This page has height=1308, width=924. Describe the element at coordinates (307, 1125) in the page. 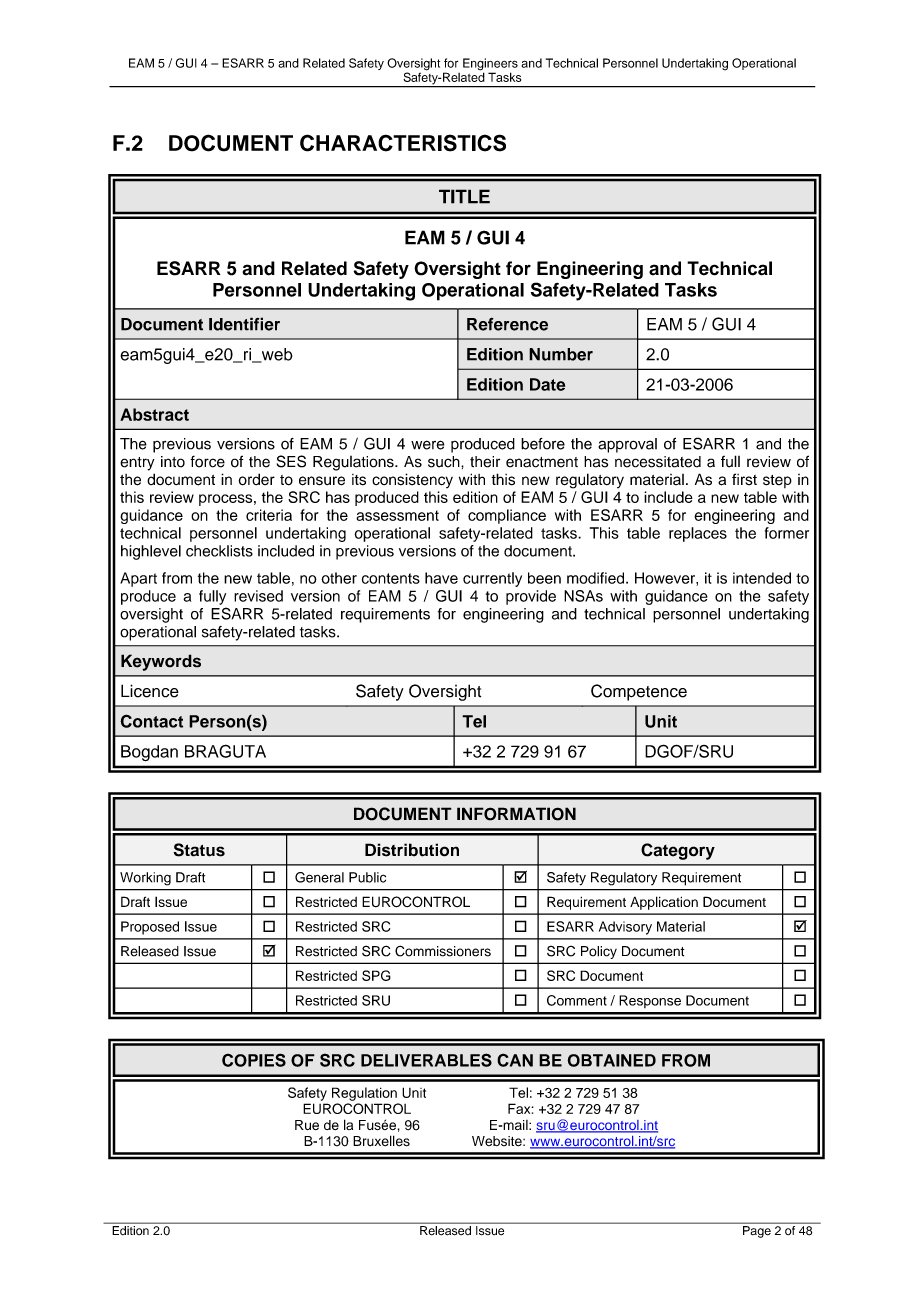

I see `Rue` at that location.
